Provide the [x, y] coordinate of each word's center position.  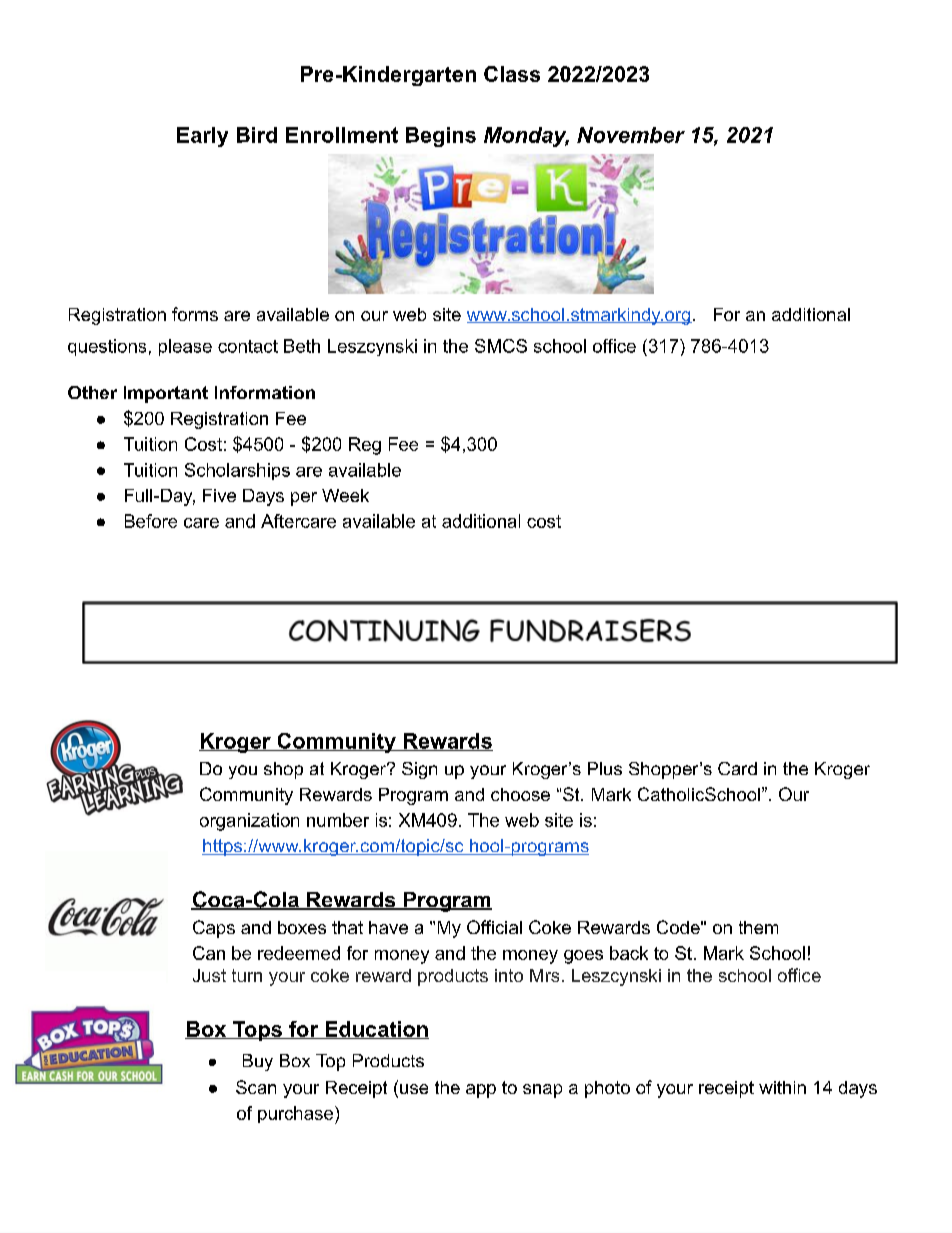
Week [345, 495]
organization [249, 822]
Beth [302, 346]
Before [151, 521]
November [631, 135]
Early [202, 137]
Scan [256, 1087]
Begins [441, 137]
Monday [526, 137]
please [185, 347]
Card [737, 768]
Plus [605, 768]
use [414, 1089]
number [338, 820]
